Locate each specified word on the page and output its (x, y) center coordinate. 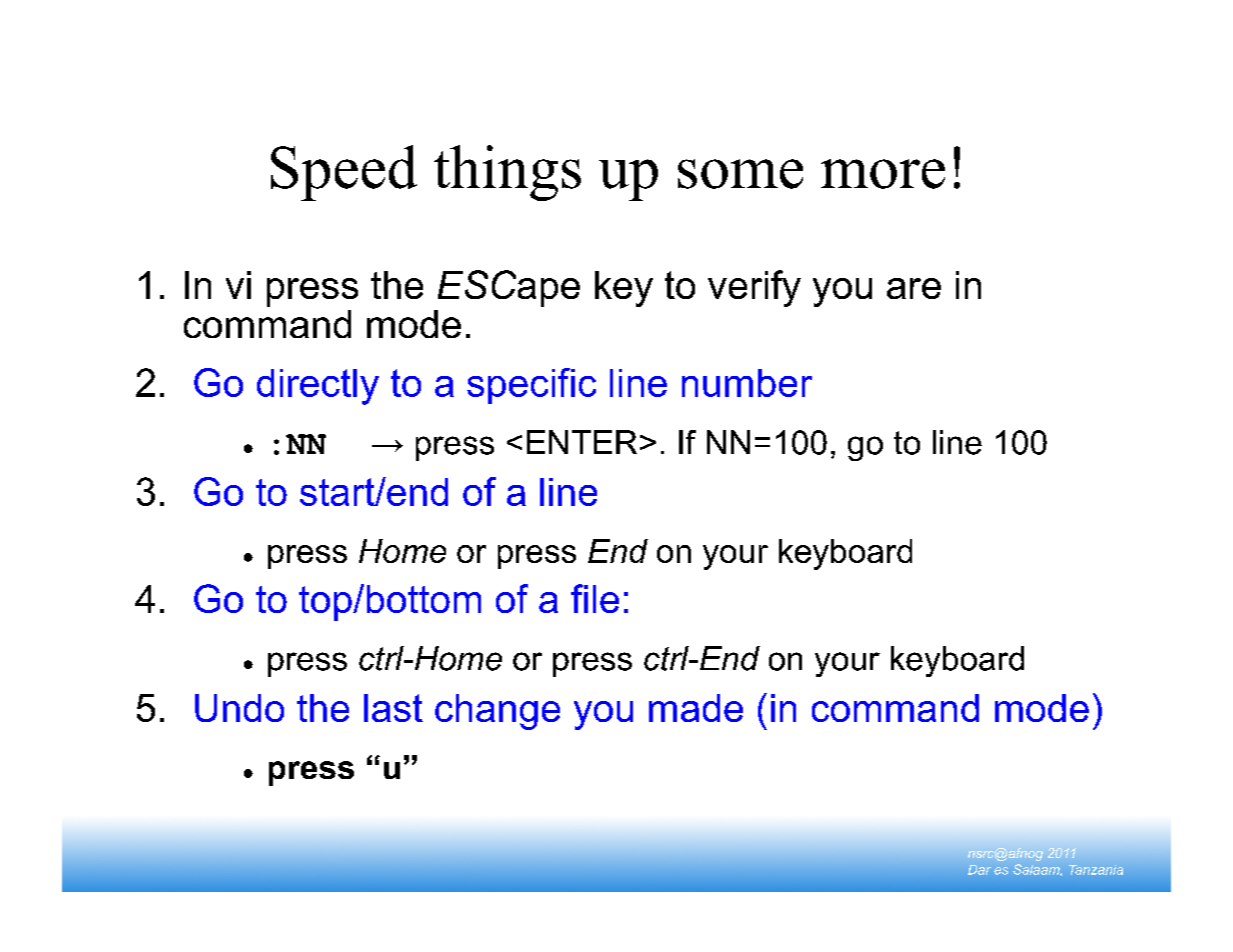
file (595, 598)
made (696, 708)
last (393, 708)
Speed (344, 173)
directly (318, 387)
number (747, 383)
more (883, 174)
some (740, 174)
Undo (239, 708)
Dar (979, 870)
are (914, 288)
